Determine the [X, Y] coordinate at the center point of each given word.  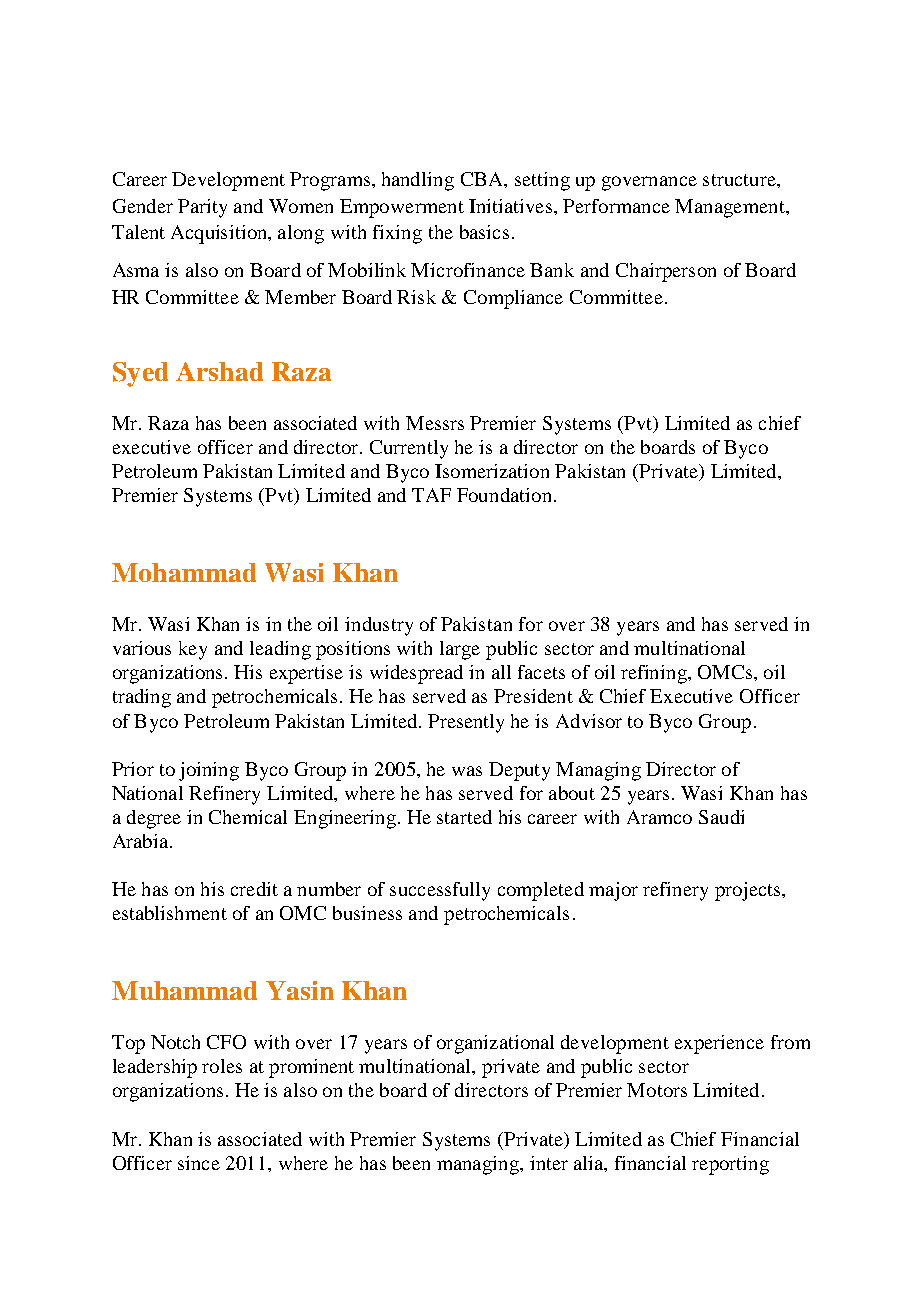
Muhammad [184, 990]
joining [209, 771]
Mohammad [184, 572]
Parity [202, 208]
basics [484, 232]
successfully [440, 891]
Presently [466, 723]
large [460, 650]
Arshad [219, 371]
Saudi [721, 817]
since [199, 1163]
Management [731, 208]
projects [749, 891]
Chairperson [666, 272]
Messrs [435, 423]
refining [655, 674]
